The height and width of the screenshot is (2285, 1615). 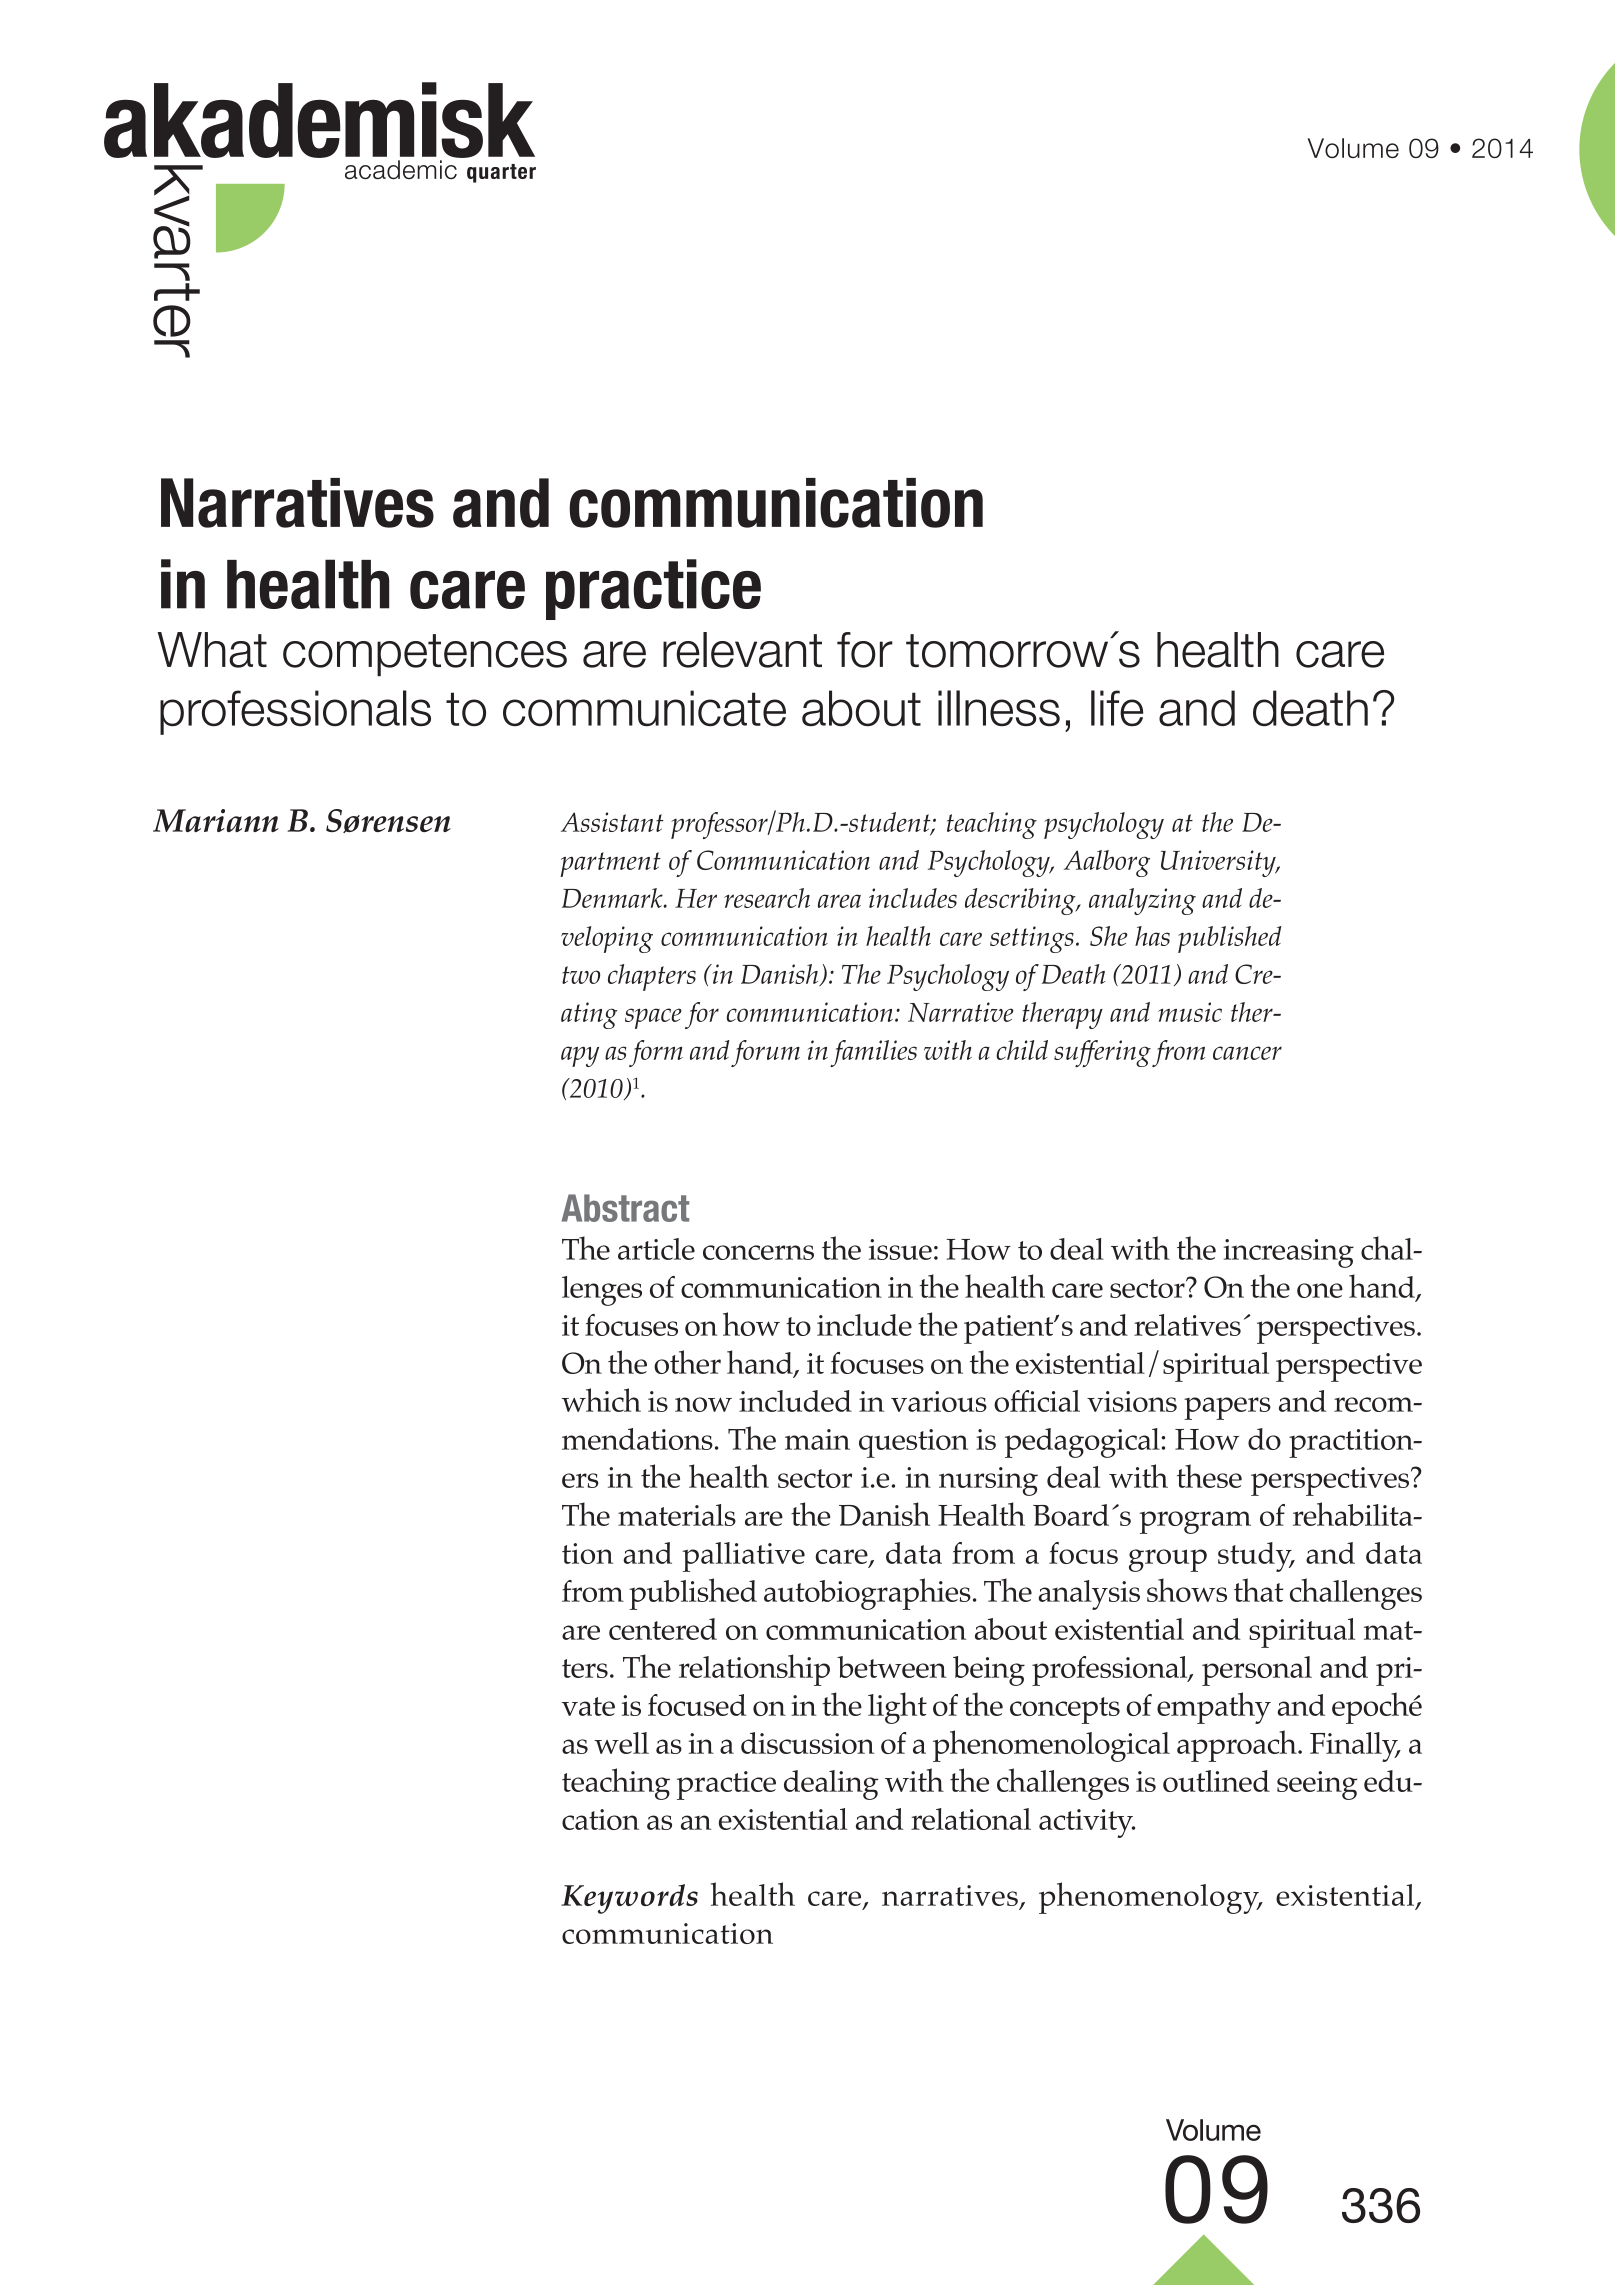 I want to click on relevant, so click(x=742, y=650).
